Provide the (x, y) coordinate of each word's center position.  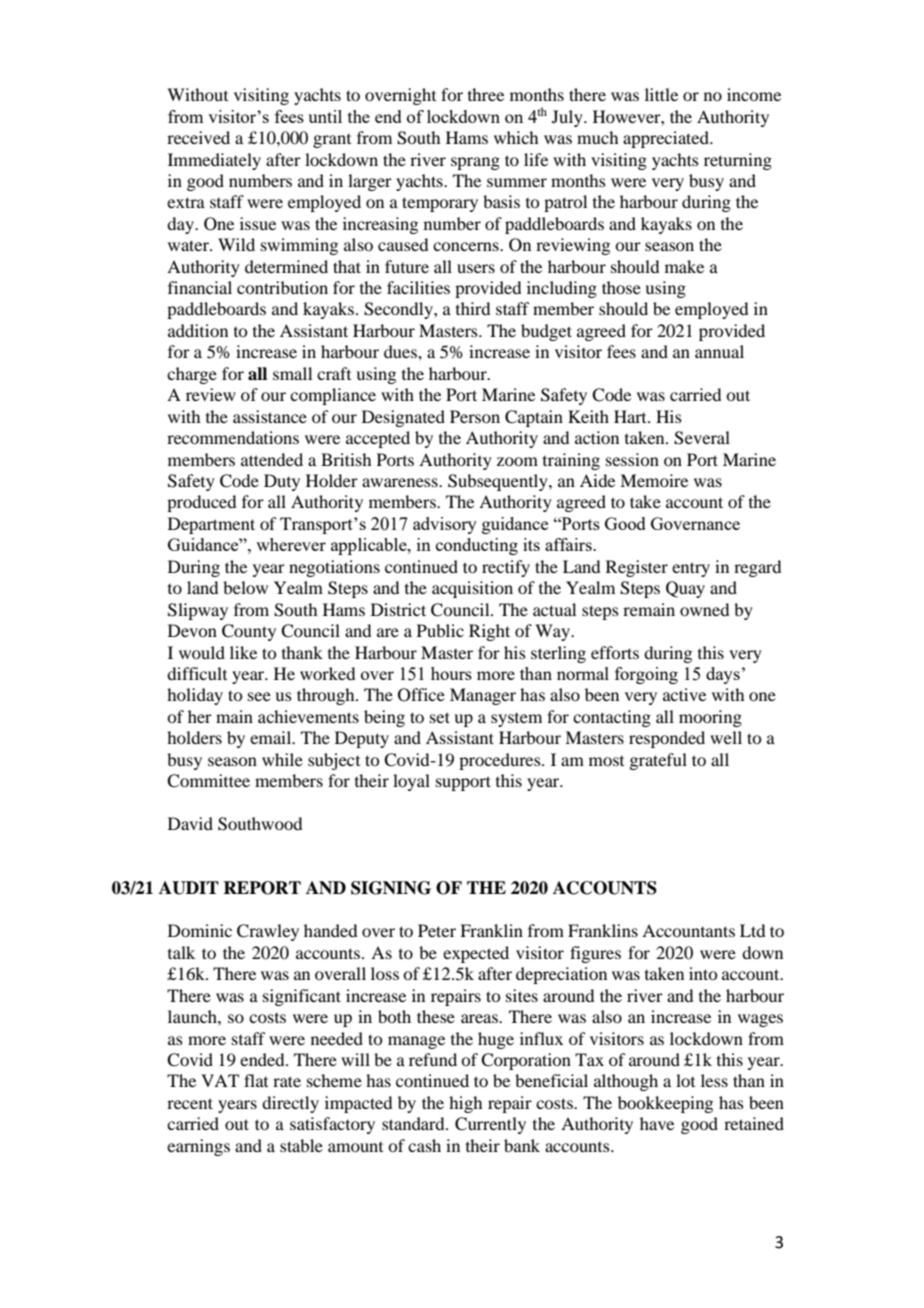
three (486, 94)
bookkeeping (665, 1104)
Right (489, 632)
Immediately (214, 161)
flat (256, 1080)
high (465, 1104)
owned (704, 609)
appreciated (667, 139)
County (249, 632)
